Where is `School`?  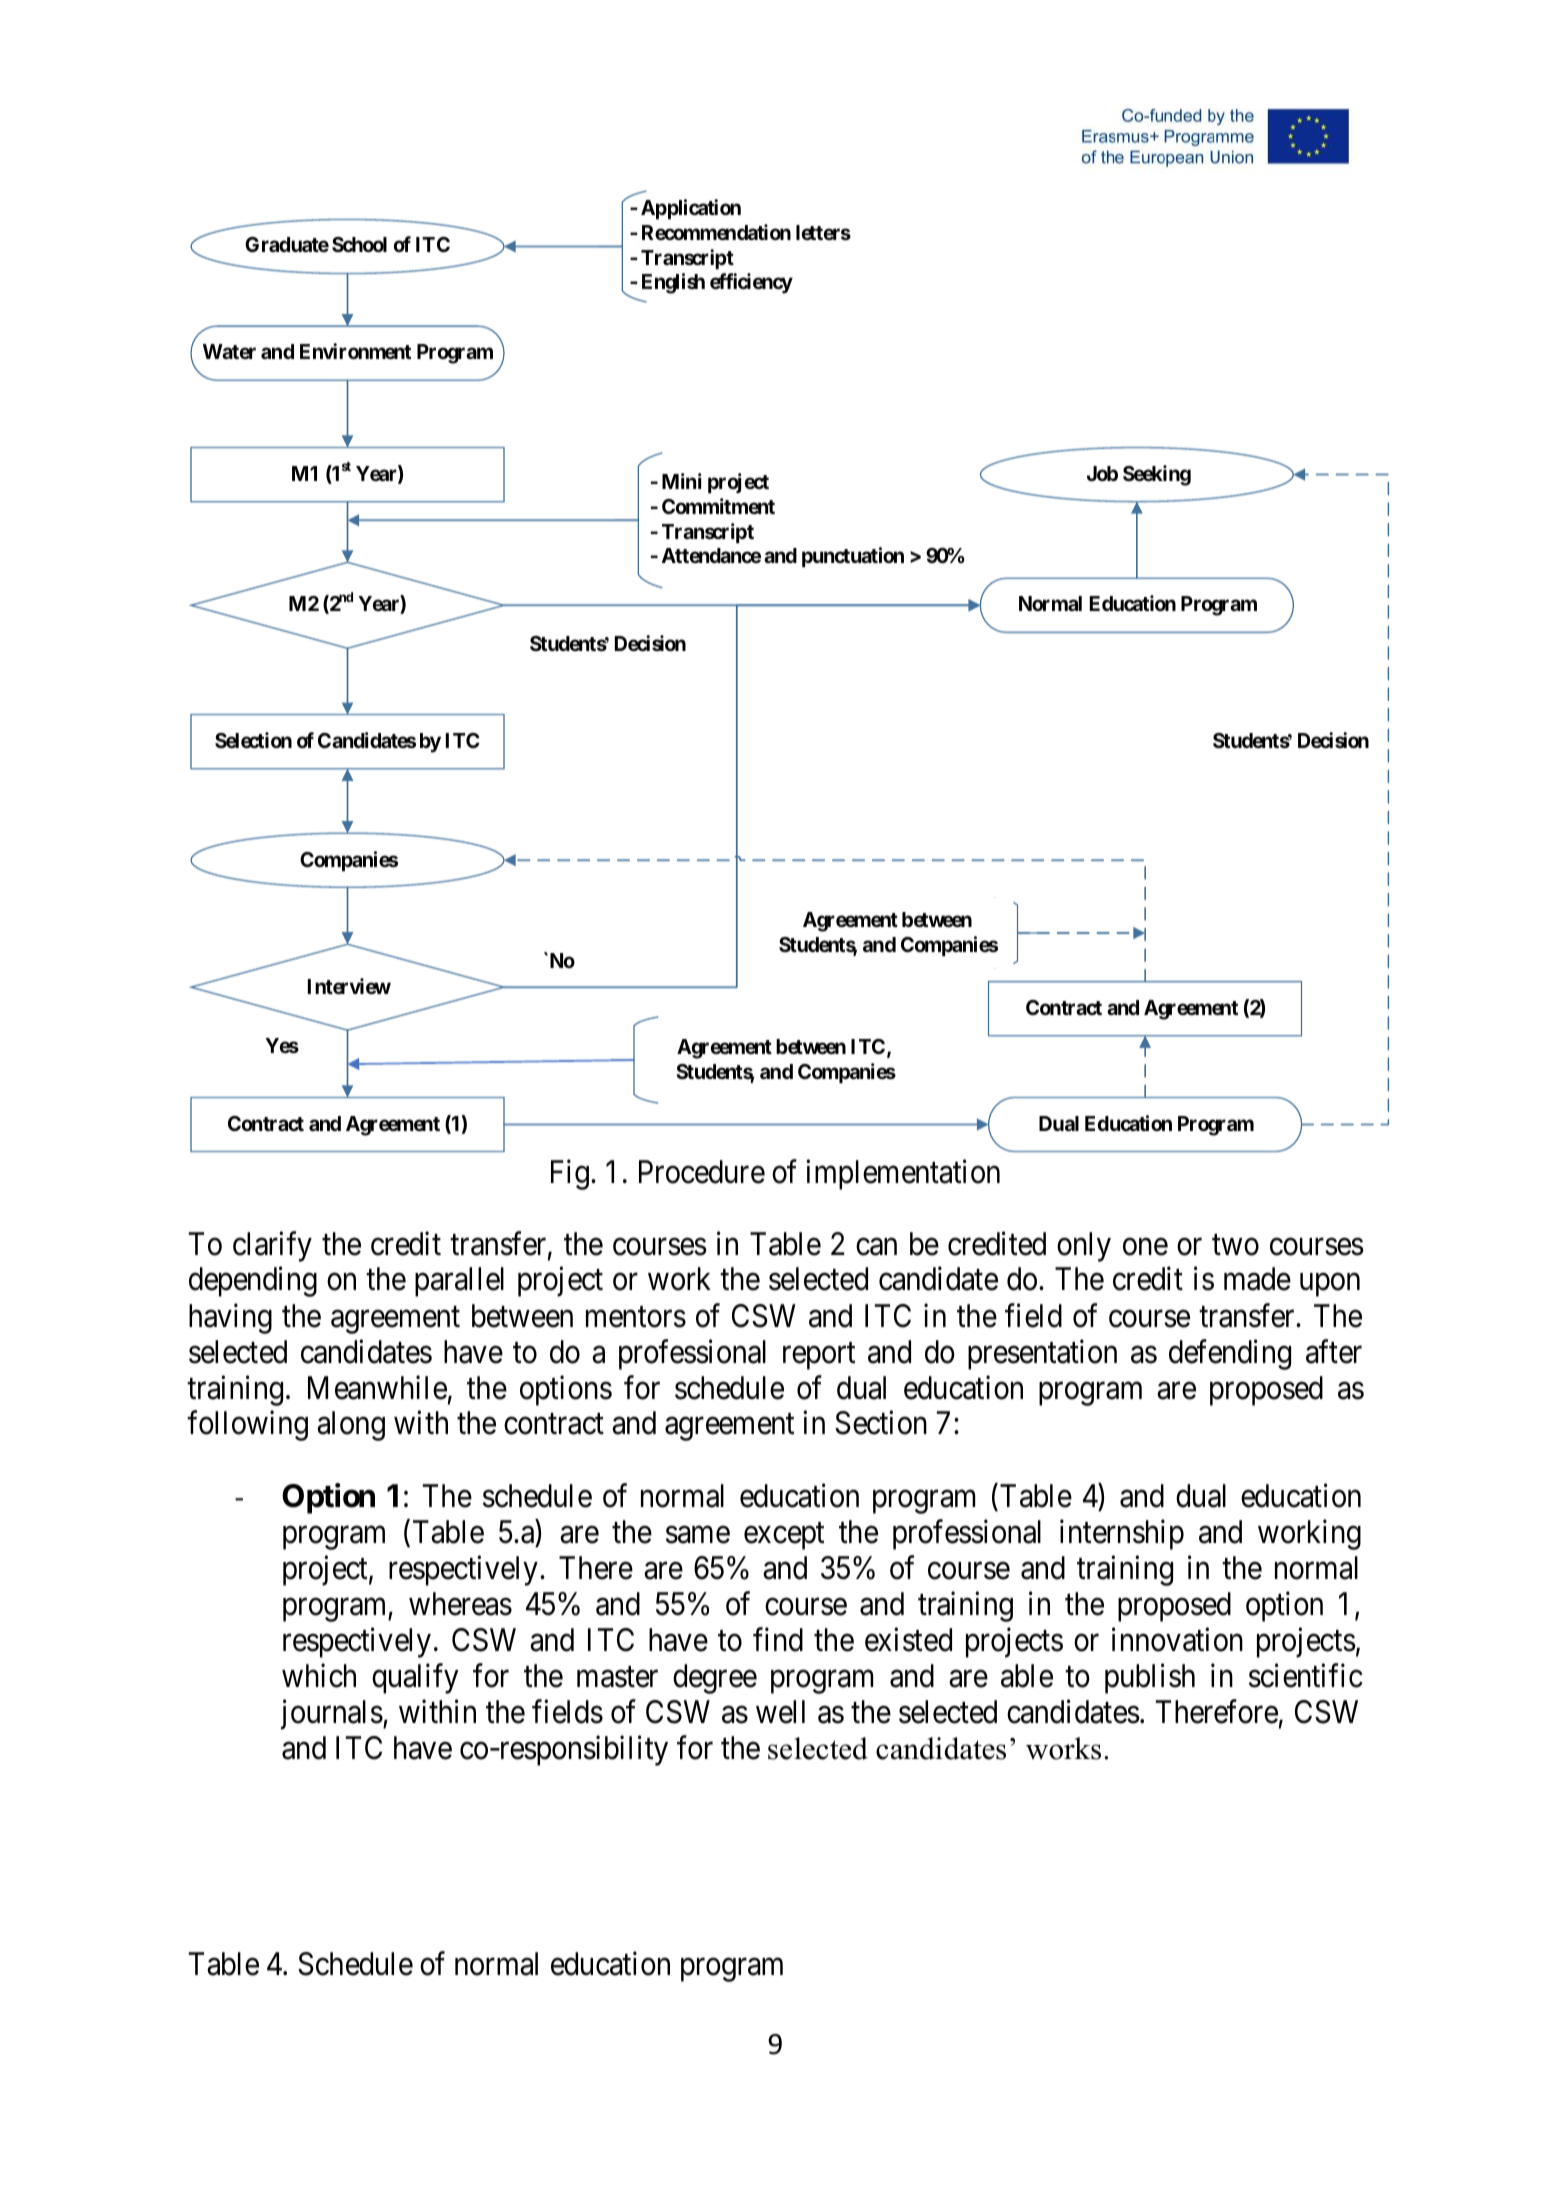
School is located at coordinates (359, 244).
